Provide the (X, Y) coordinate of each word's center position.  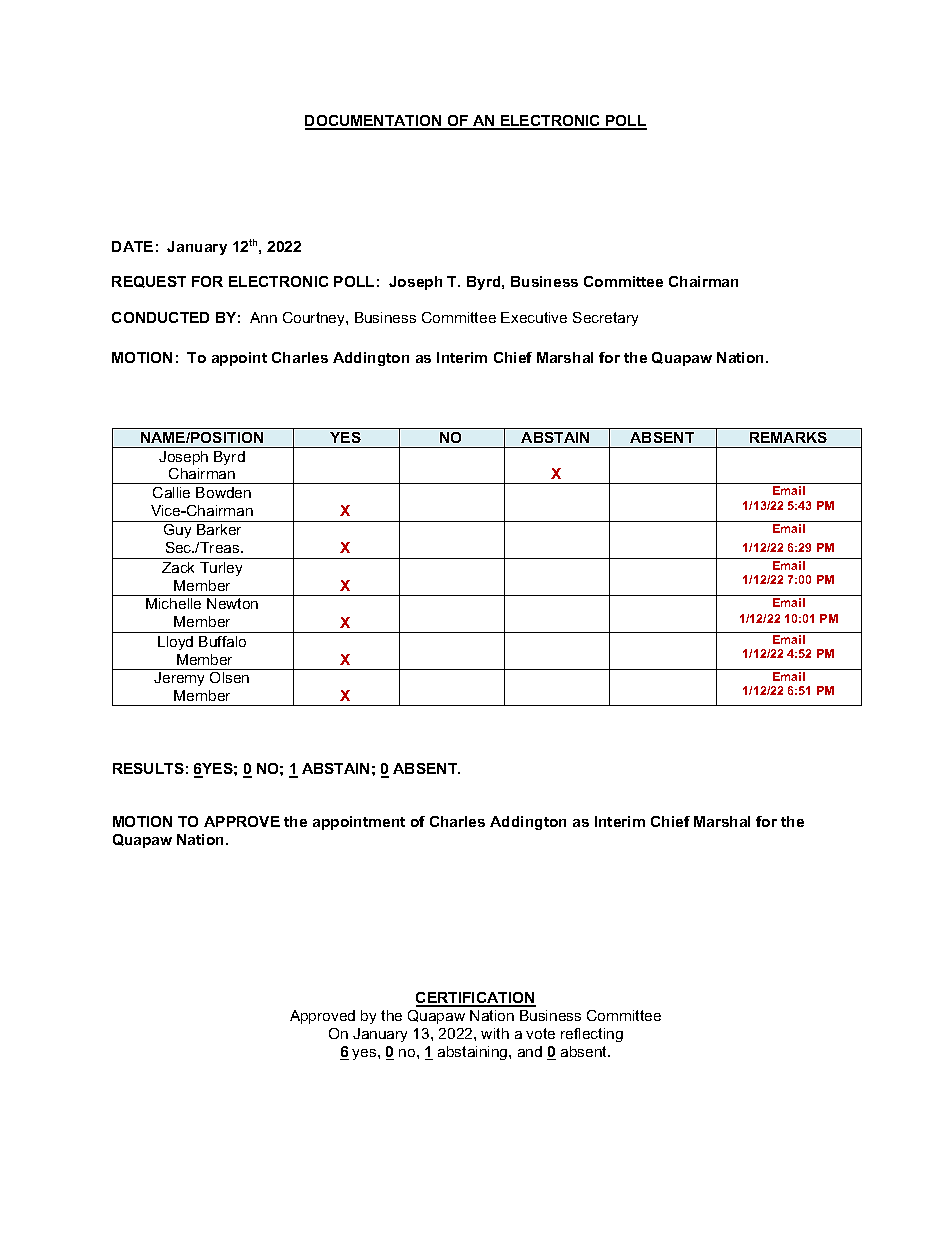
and (530, 1051)
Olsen (229, 677)
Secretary (605, 319)
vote (540, 1033)
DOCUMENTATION (374, 122)
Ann (263, 317)
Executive (534, 317)
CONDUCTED (160, 317)
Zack (178, 567)
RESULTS (148, 768)
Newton (232, 603)
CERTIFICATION (476, 999)
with (495, 1033)
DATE (132, 246)
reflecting (592, 1035)
